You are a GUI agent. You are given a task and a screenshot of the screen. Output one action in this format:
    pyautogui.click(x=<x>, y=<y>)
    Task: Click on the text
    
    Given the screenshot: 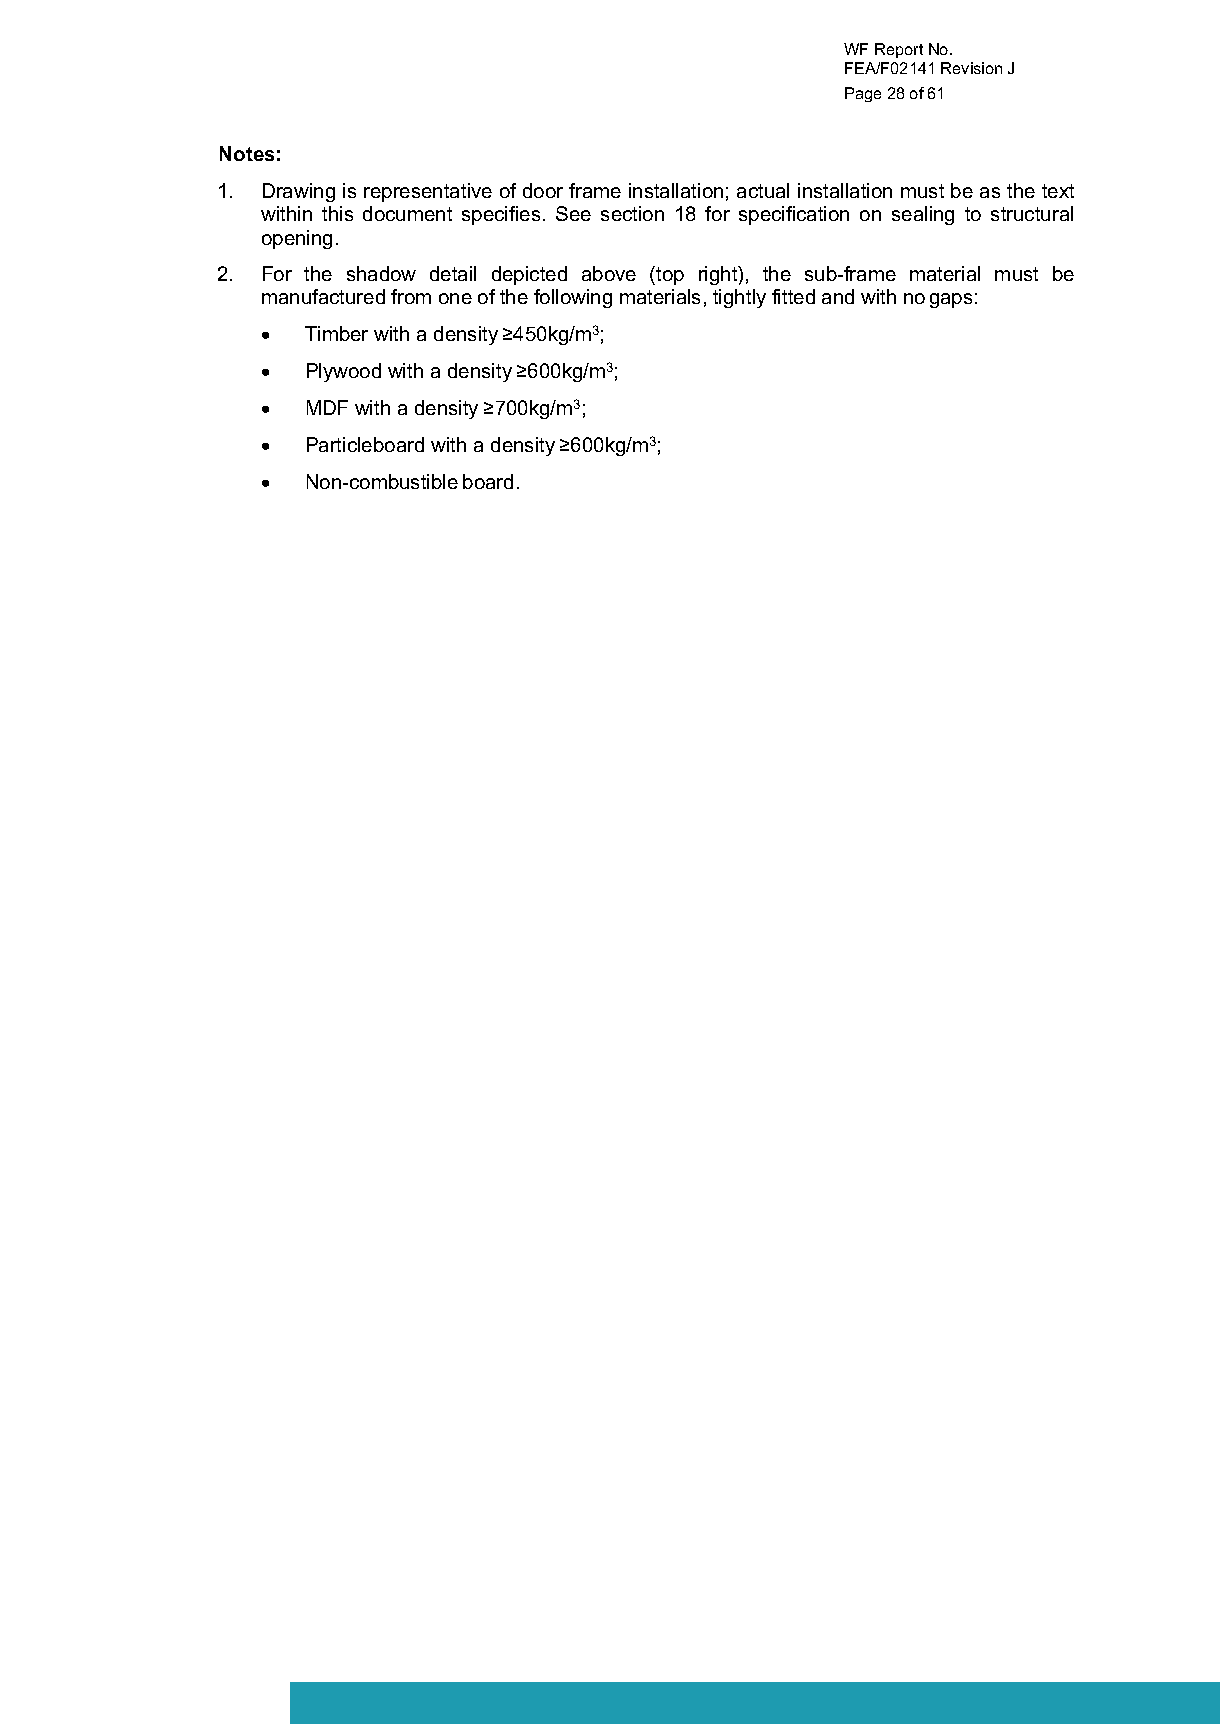 What is the action you would take?
    pyautogui.click(x=1058, y=191)
